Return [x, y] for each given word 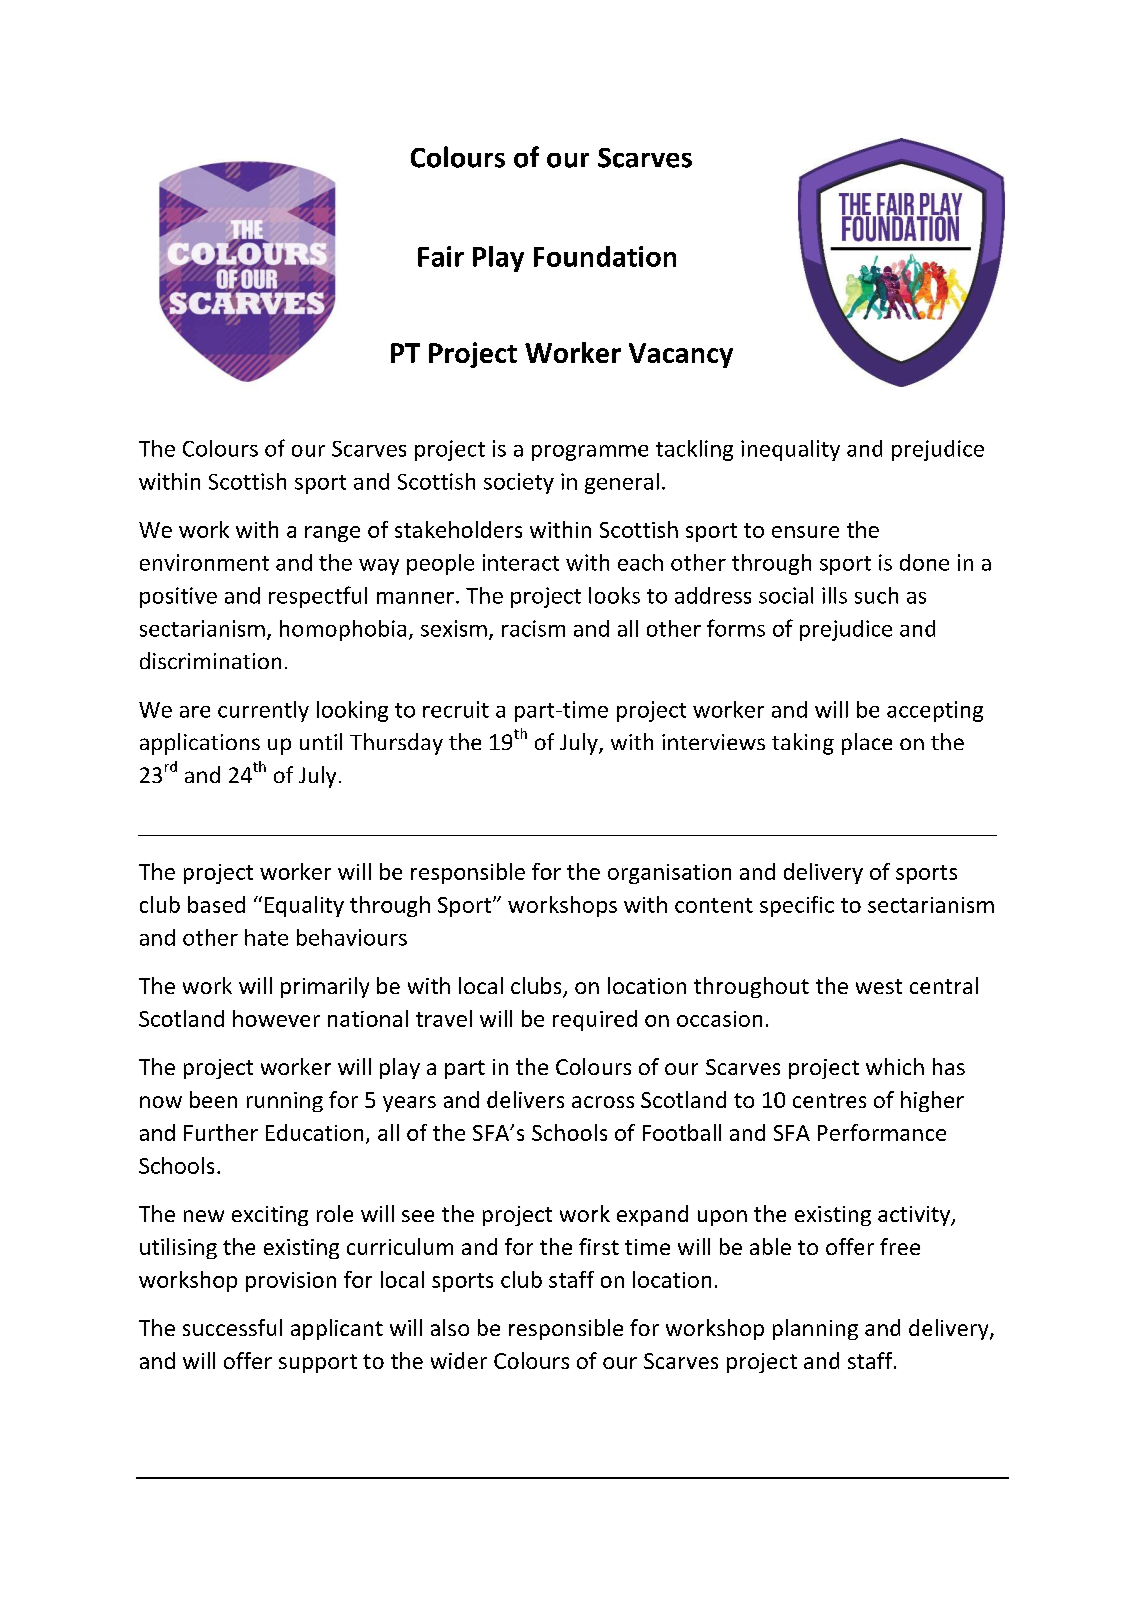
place [867, 744]
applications [200, 744]
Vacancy [681, 355]
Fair [441, 256]
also [450, 1327]
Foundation [605, 256]
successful [232, 1327]
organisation [669, 874]
